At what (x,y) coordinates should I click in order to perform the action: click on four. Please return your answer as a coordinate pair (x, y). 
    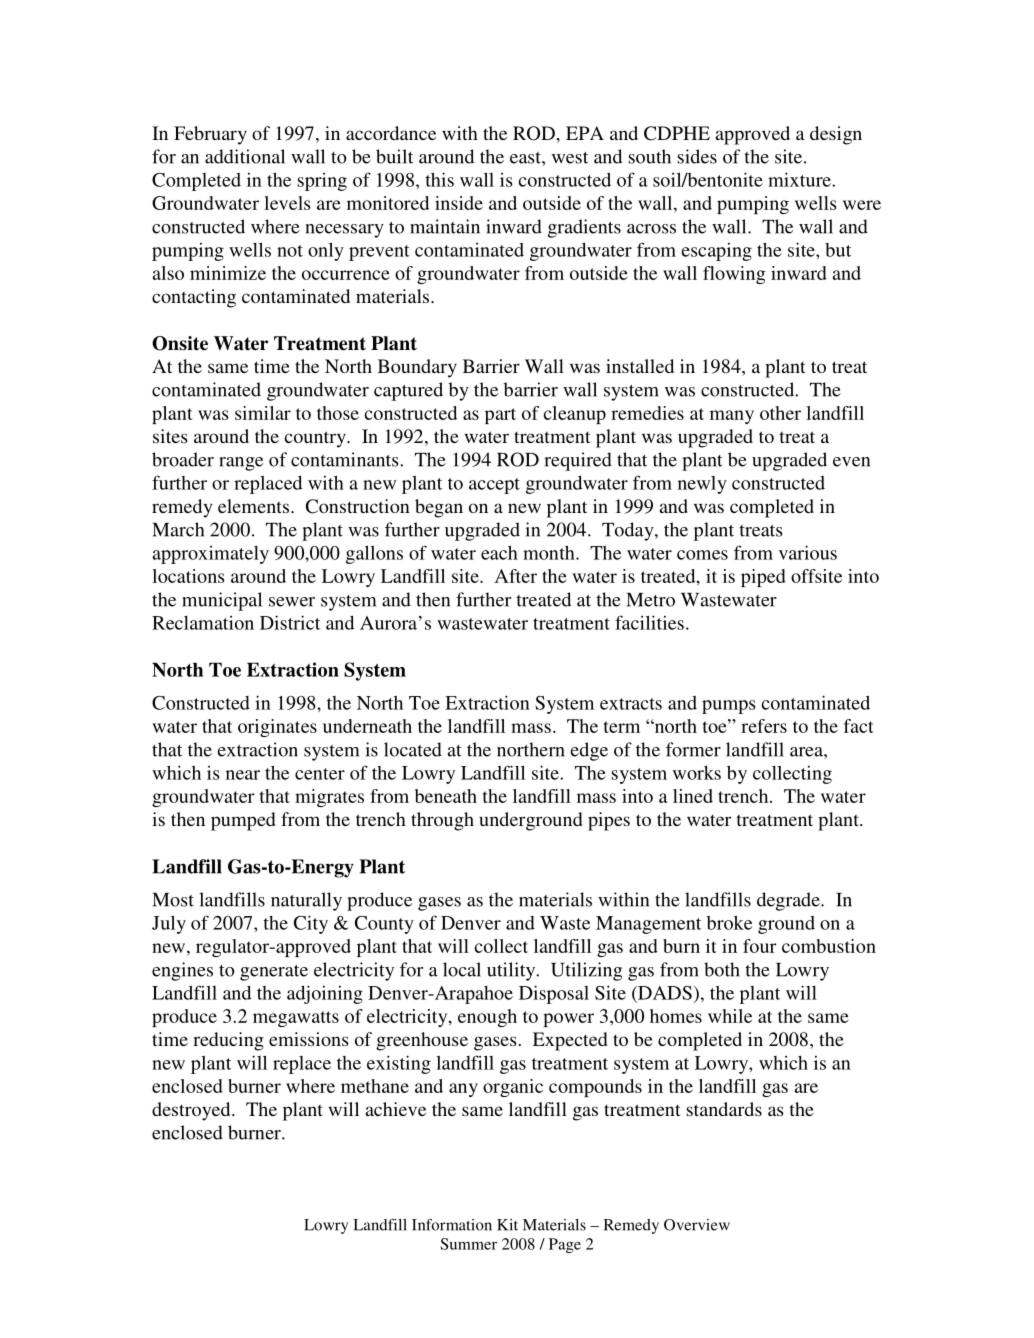
    Looking at the image, I should click on (759, 946).
